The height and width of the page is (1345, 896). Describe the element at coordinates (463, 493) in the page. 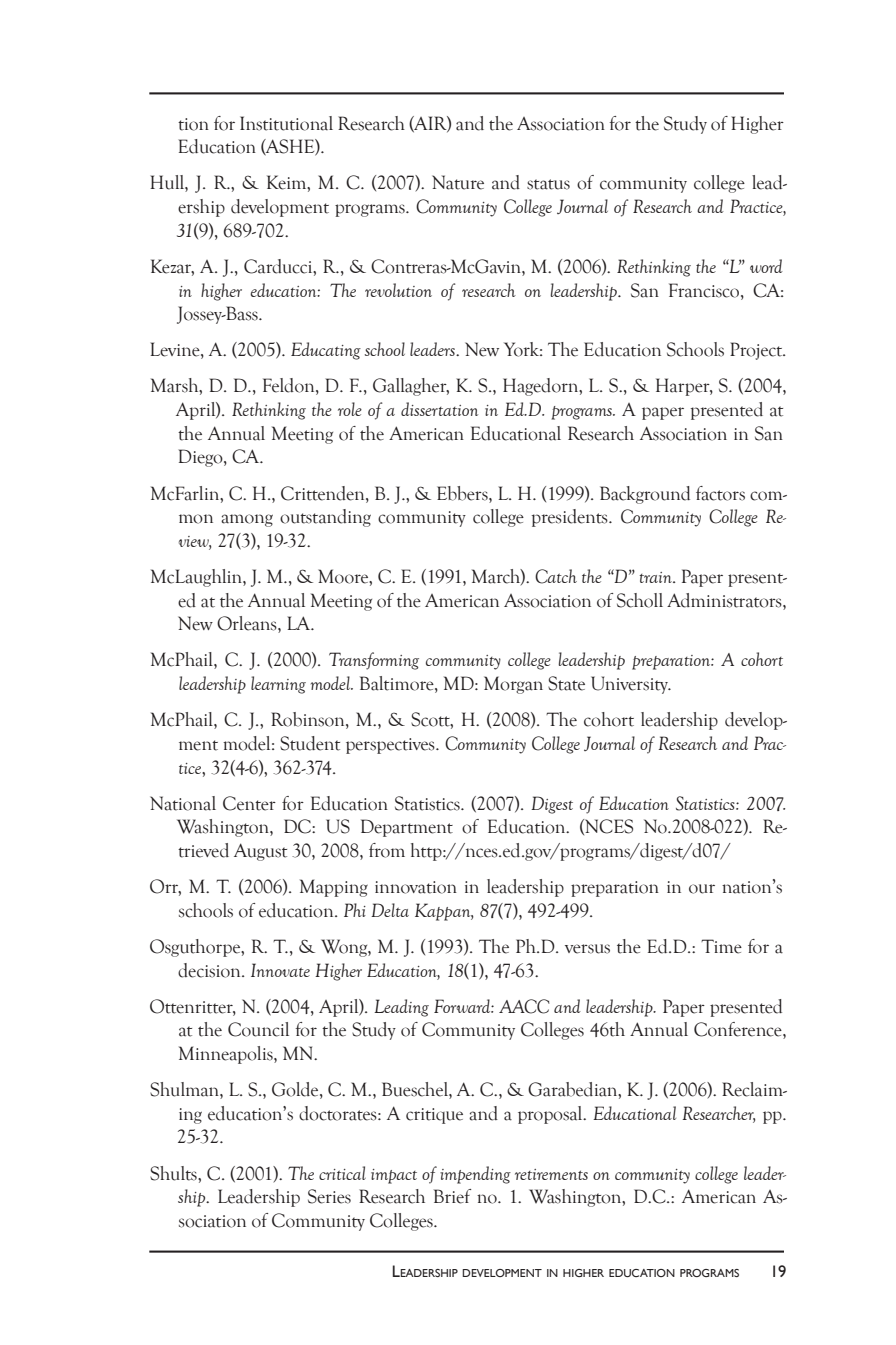

I see `Ebbers` at that location.
